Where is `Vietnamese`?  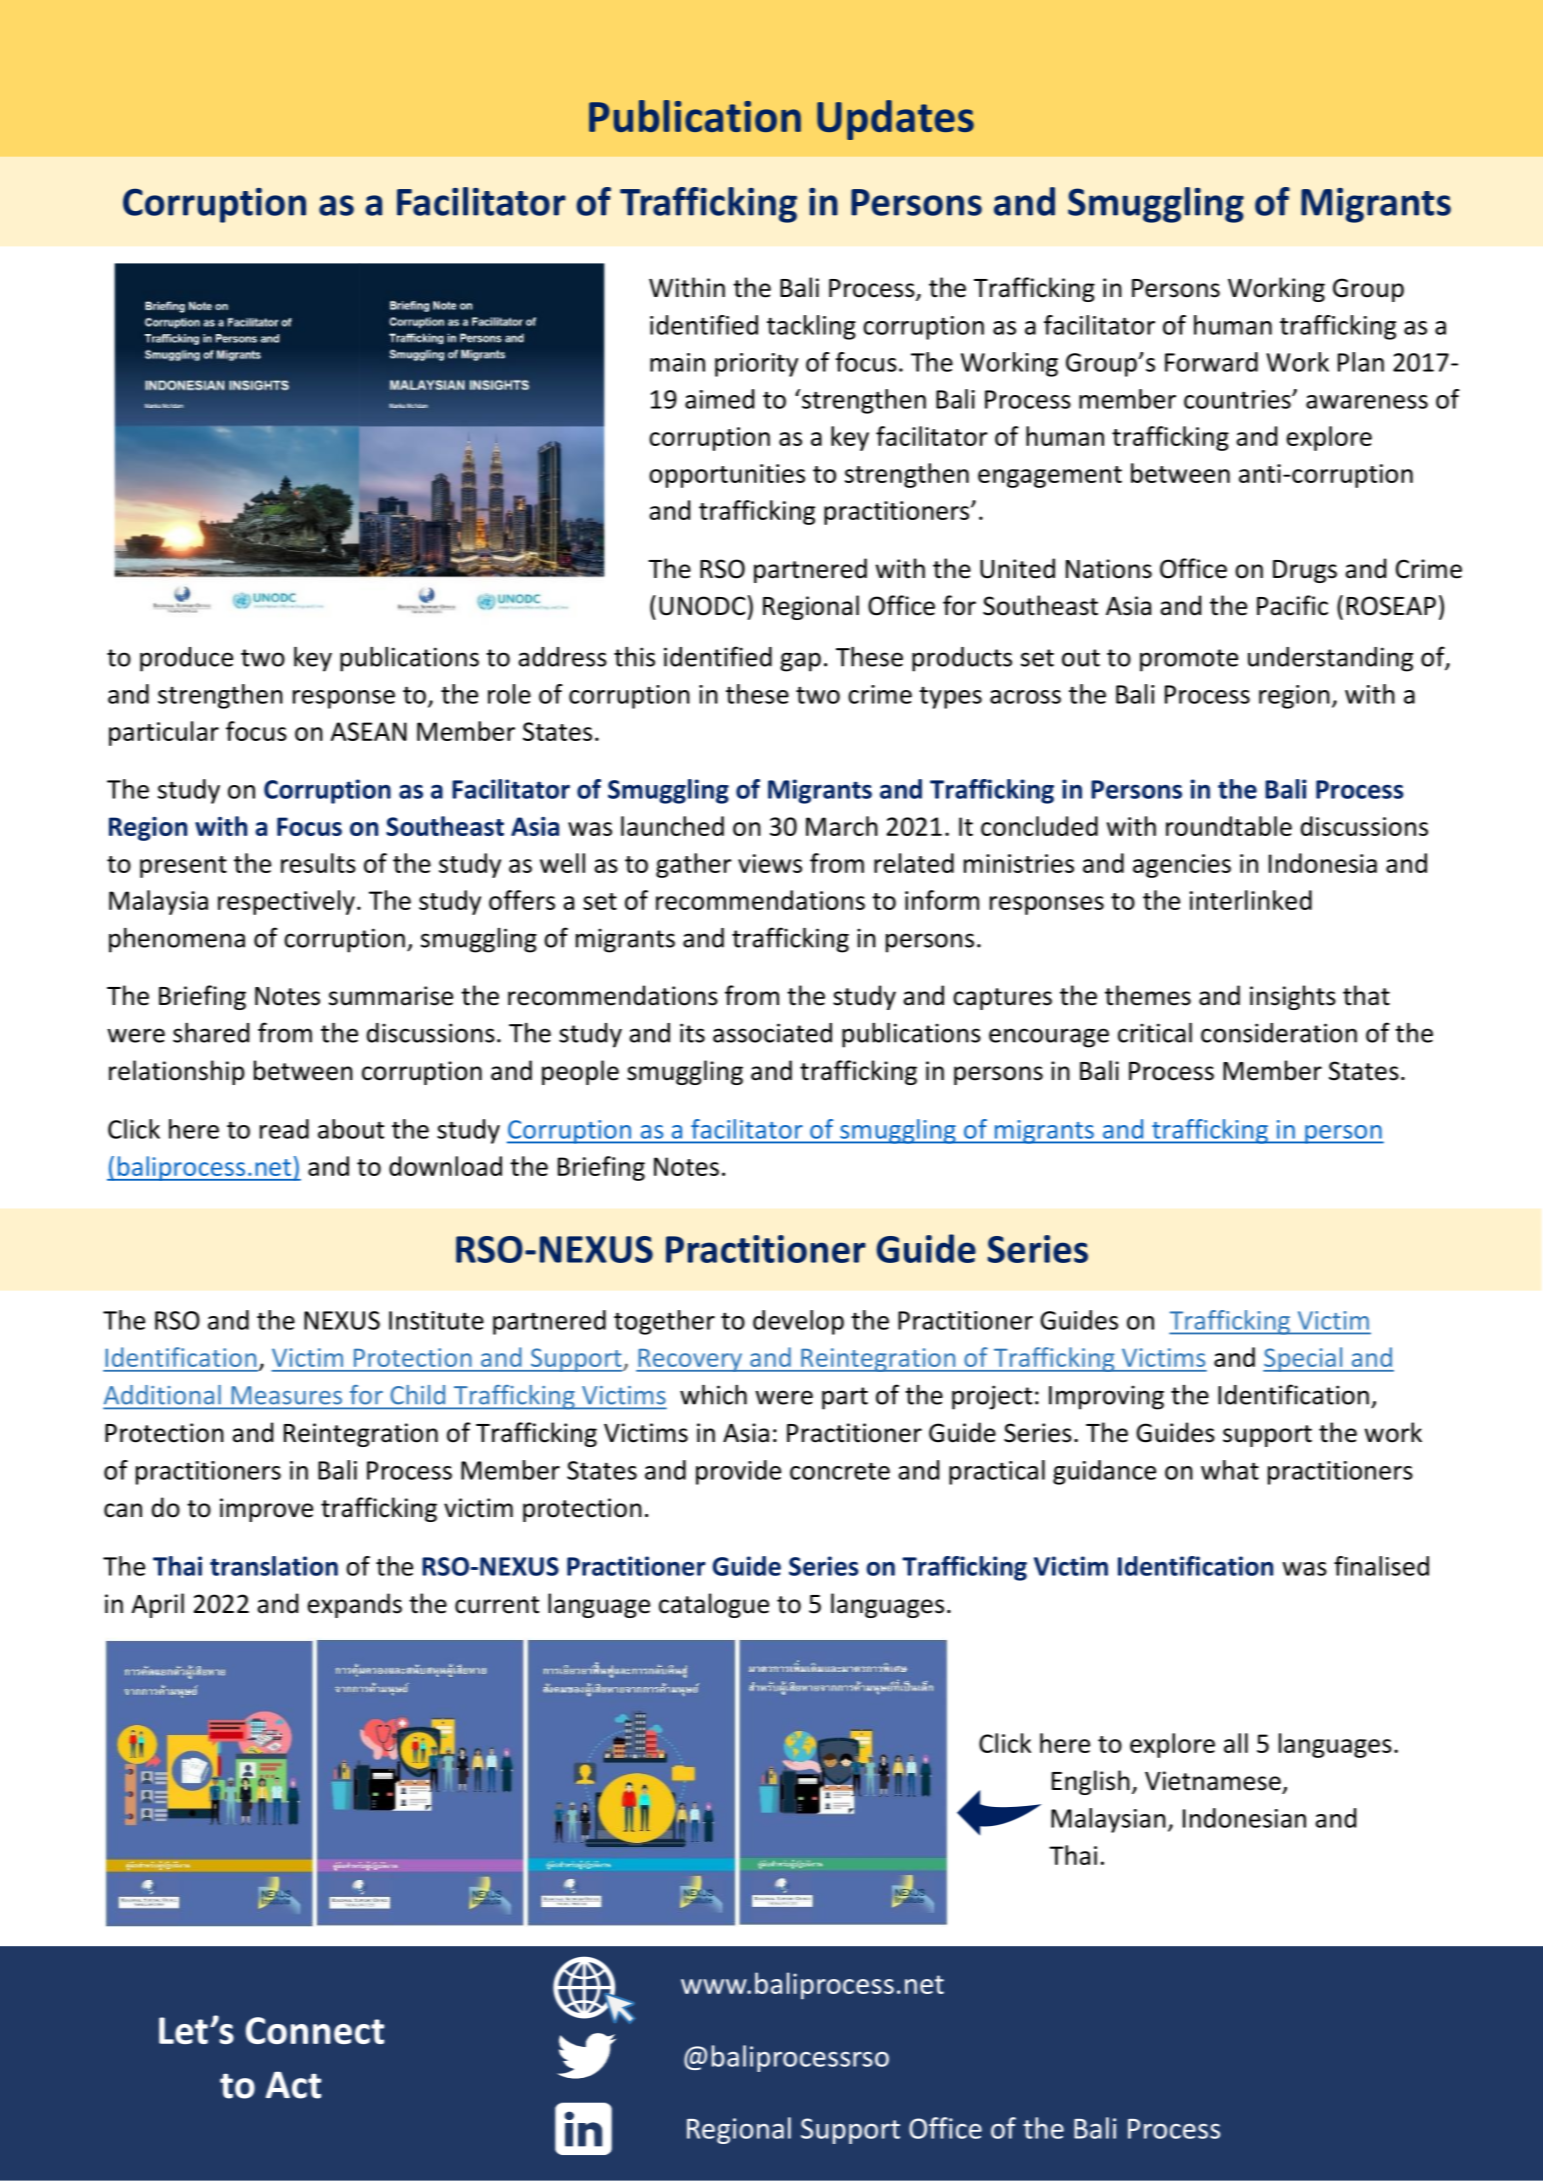 Vietnamese is located at coordinates (1213, 1781).
